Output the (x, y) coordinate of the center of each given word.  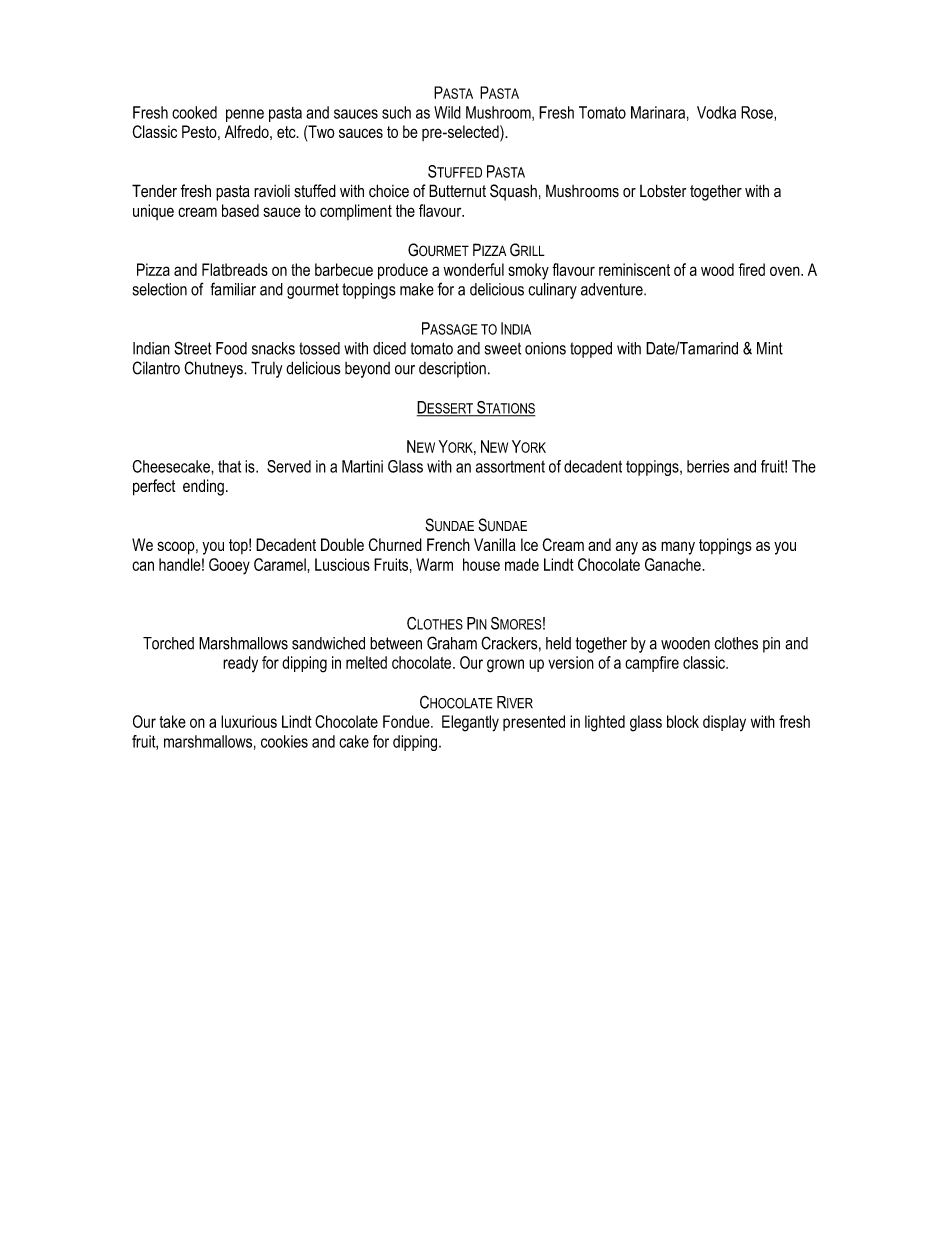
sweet (503, 348)
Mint (770, 348)
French (448, 544)
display (724, 723)
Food (231, 348)
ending (203, 487)
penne (245, 115)
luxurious (249, 721)
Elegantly (470, 723)
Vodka (716, 112)
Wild (447, 112)
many (678, 548)
